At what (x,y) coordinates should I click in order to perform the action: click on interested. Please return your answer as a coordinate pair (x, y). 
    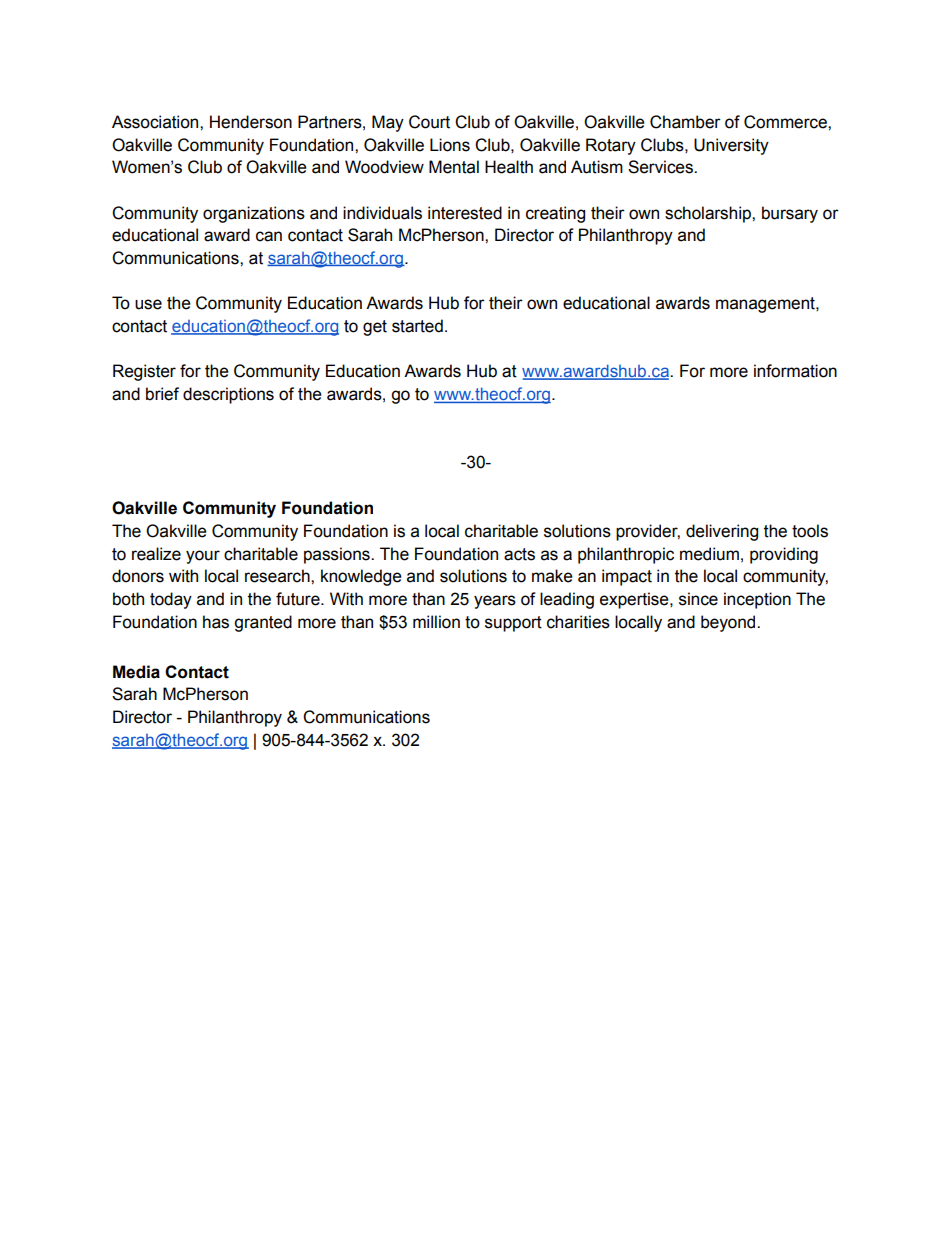
    Looking at the image, I should click on (465, 213).
